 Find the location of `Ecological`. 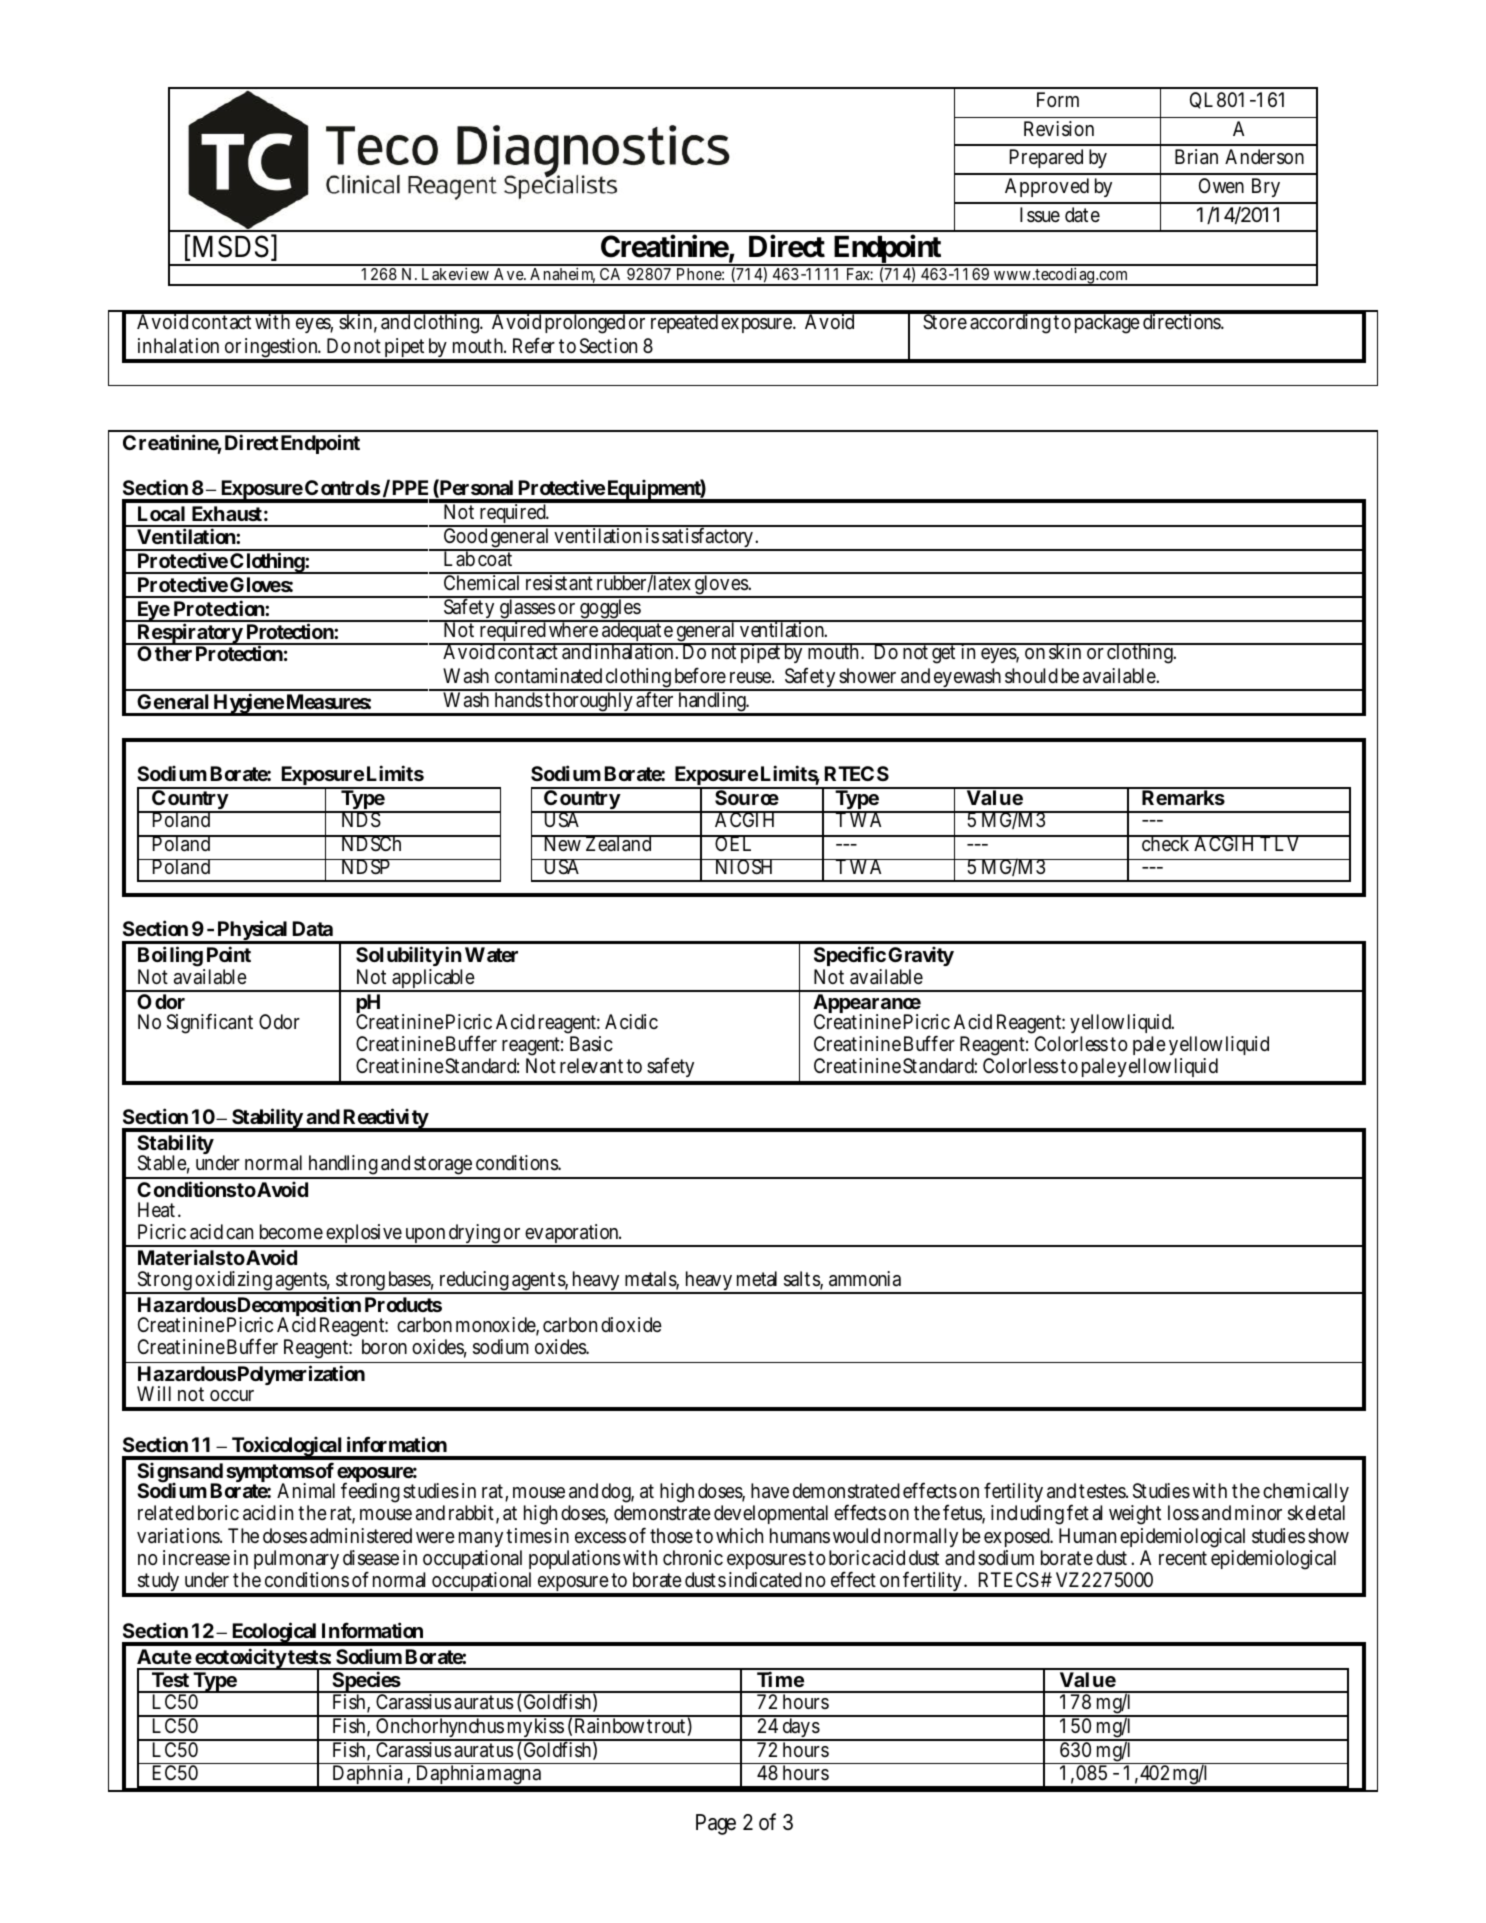

Ecological is located at coordinates (274, 1633).
